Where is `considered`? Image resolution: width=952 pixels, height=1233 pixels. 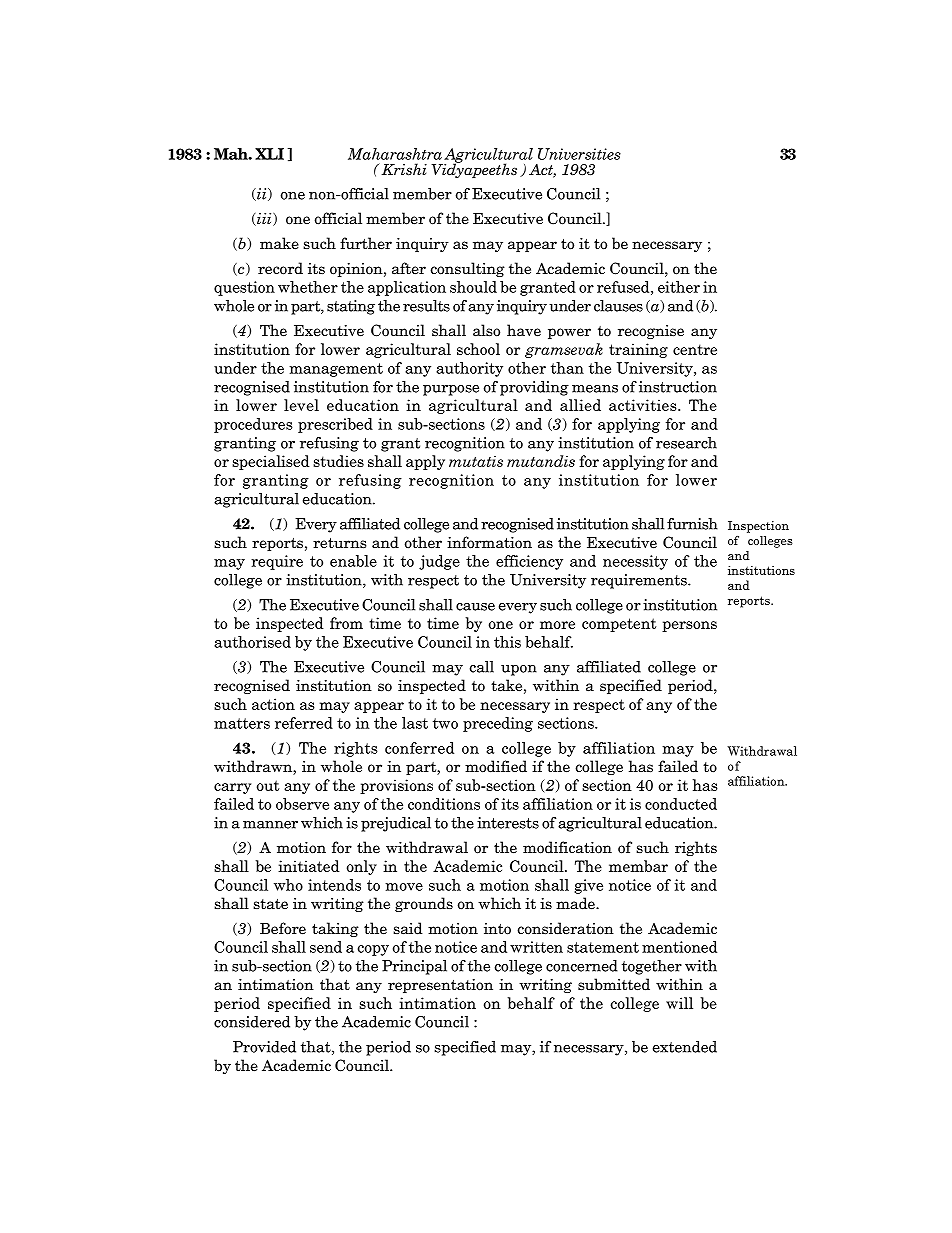 considered is located at coordinates (252, 1022).
